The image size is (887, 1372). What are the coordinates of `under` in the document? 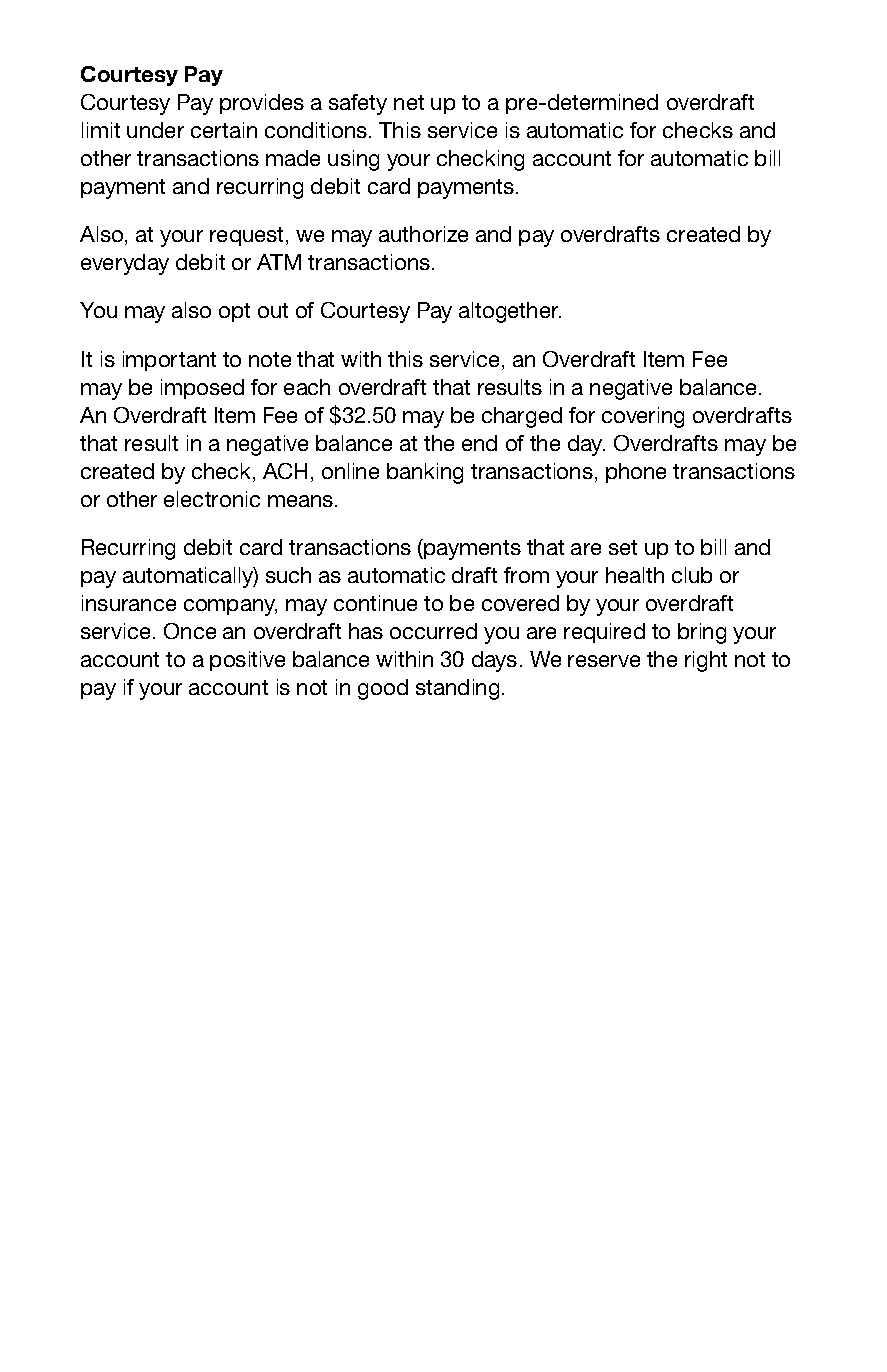 It's located at (155, 130).
